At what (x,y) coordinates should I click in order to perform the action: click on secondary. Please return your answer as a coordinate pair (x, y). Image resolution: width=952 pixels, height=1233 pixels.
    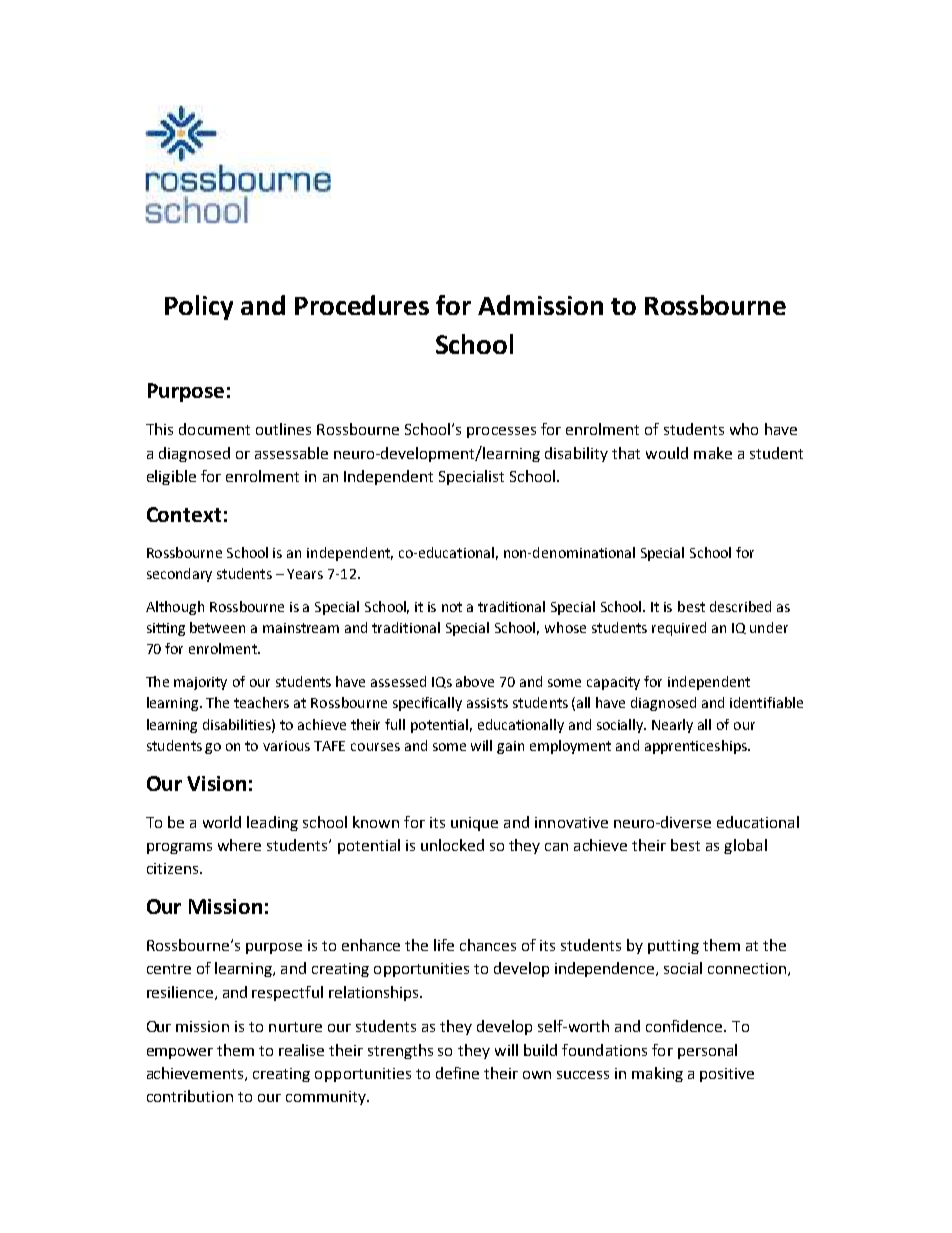
    Looking at the image, I should click on (179, 575).
